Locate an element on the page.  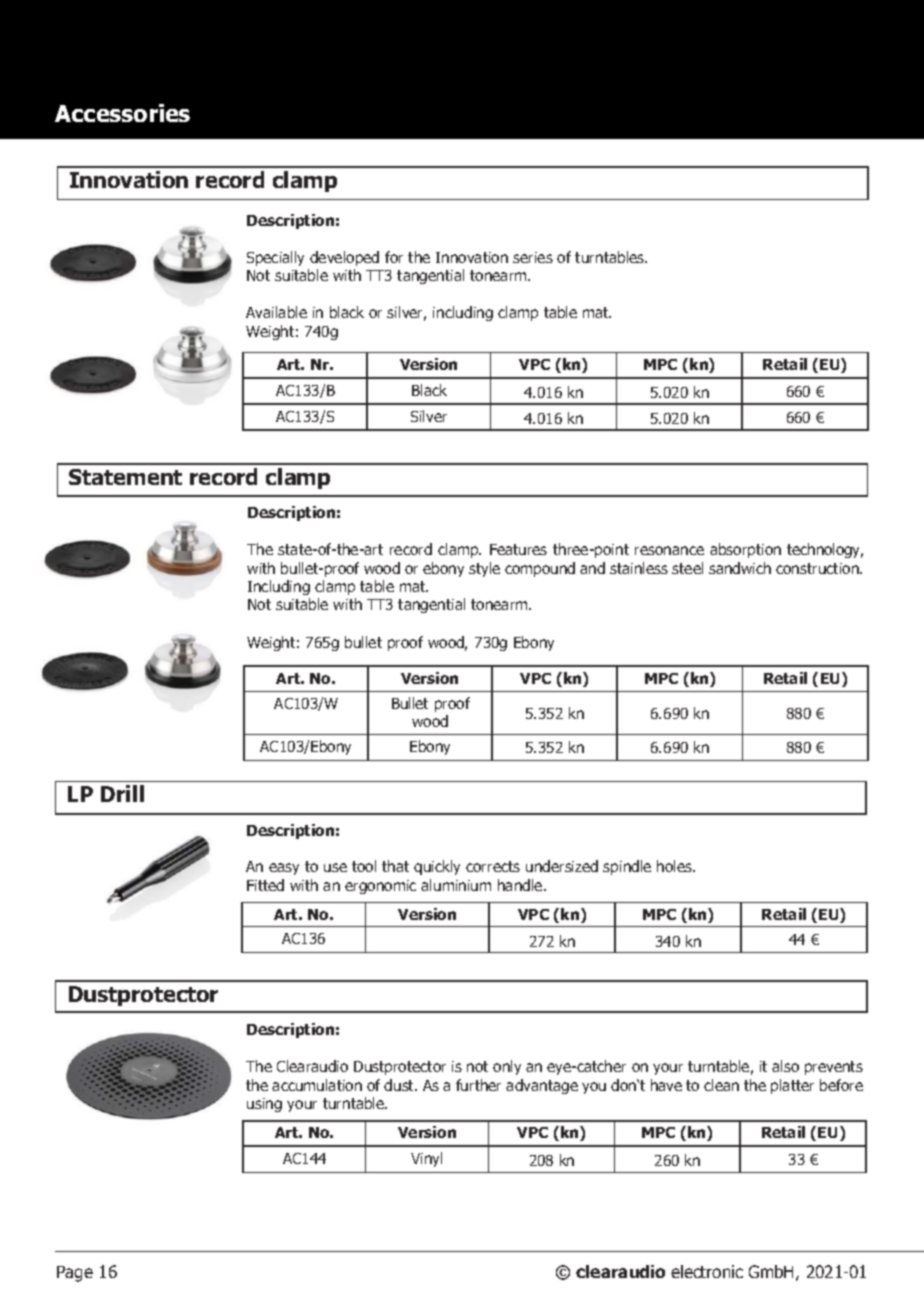
series is located at coordinates (533, 257).
